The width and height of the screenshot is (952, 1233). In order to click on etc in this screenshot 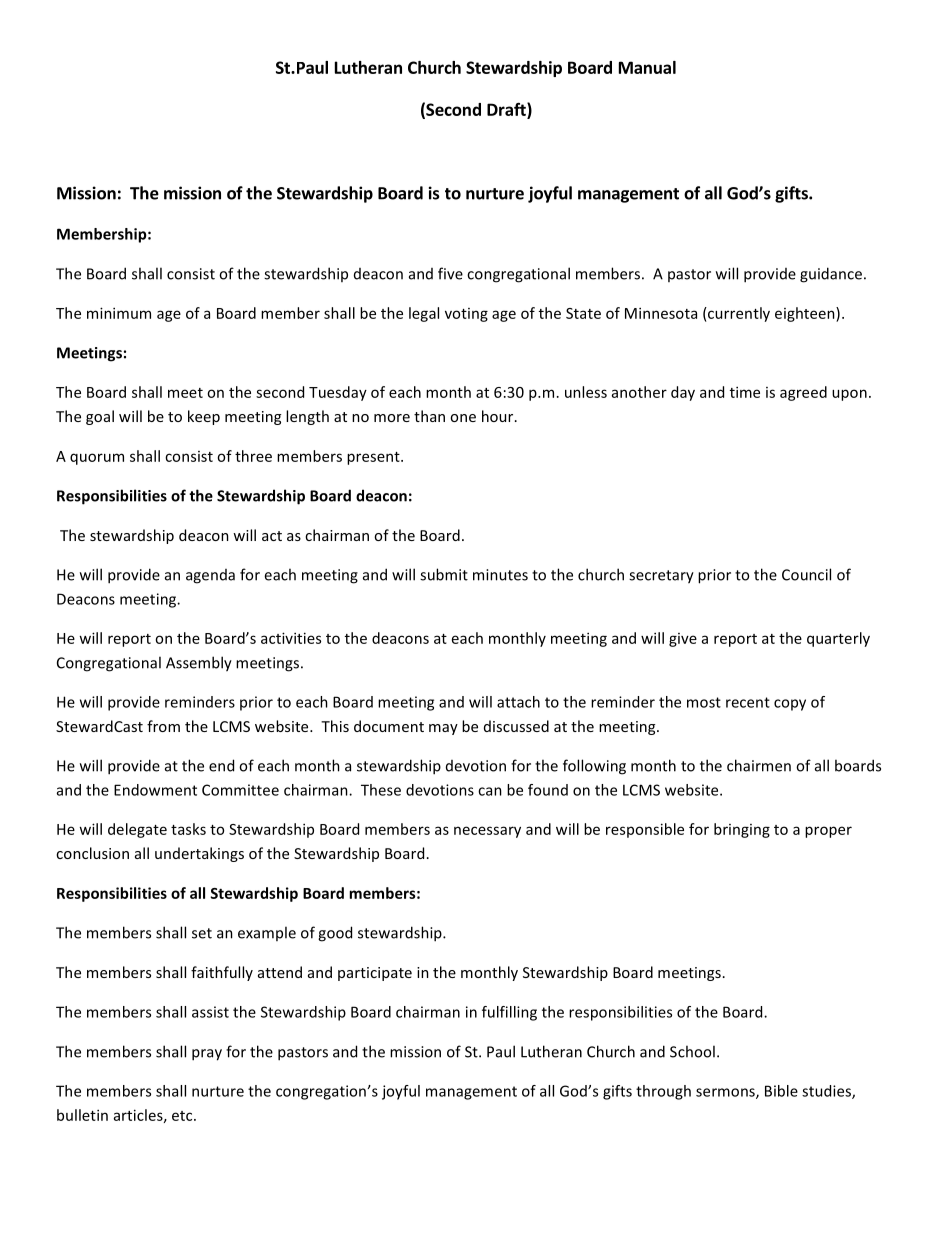, I will do `click(183, 1116)`.
